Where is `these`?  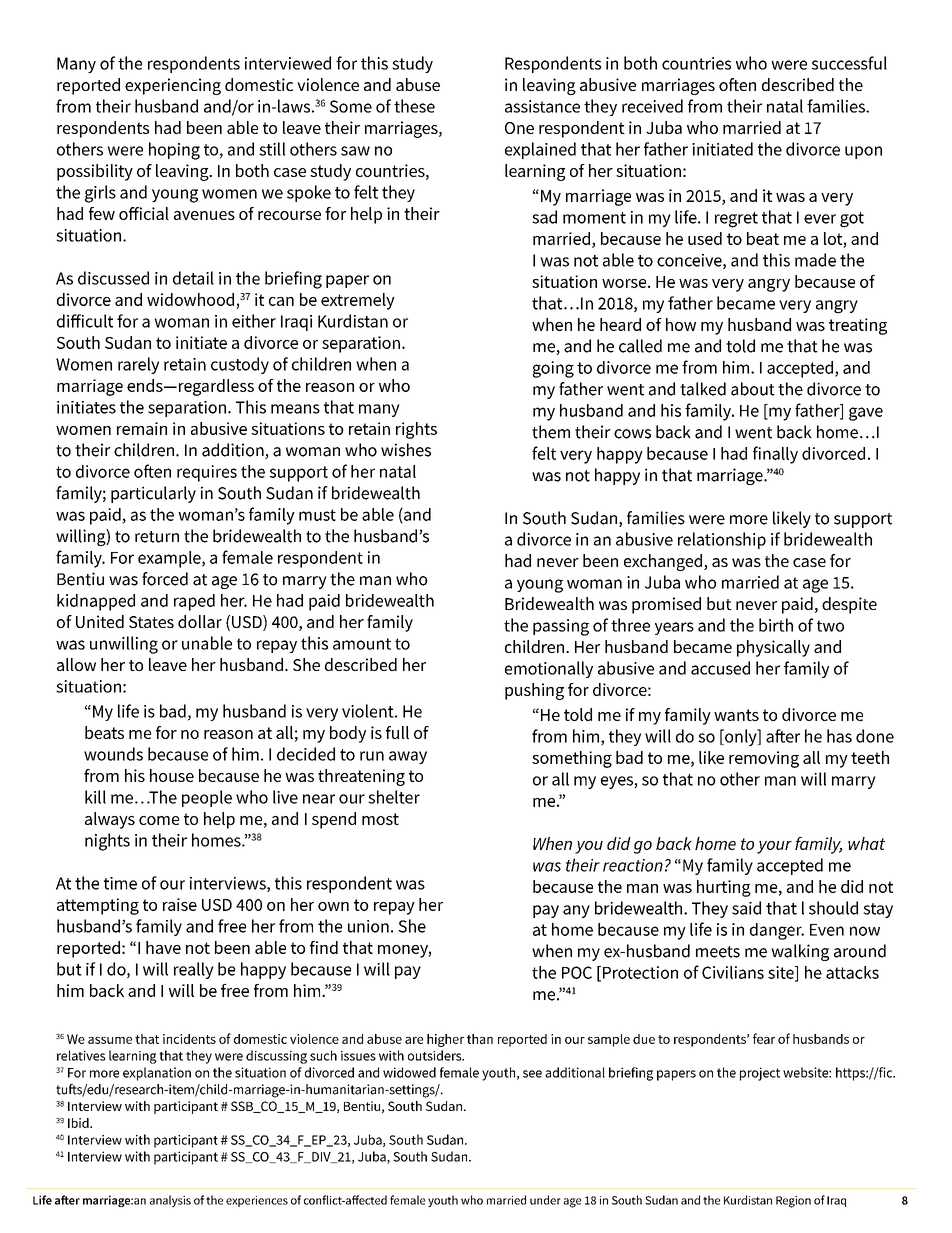 these is located at coordinates (414, 106).
